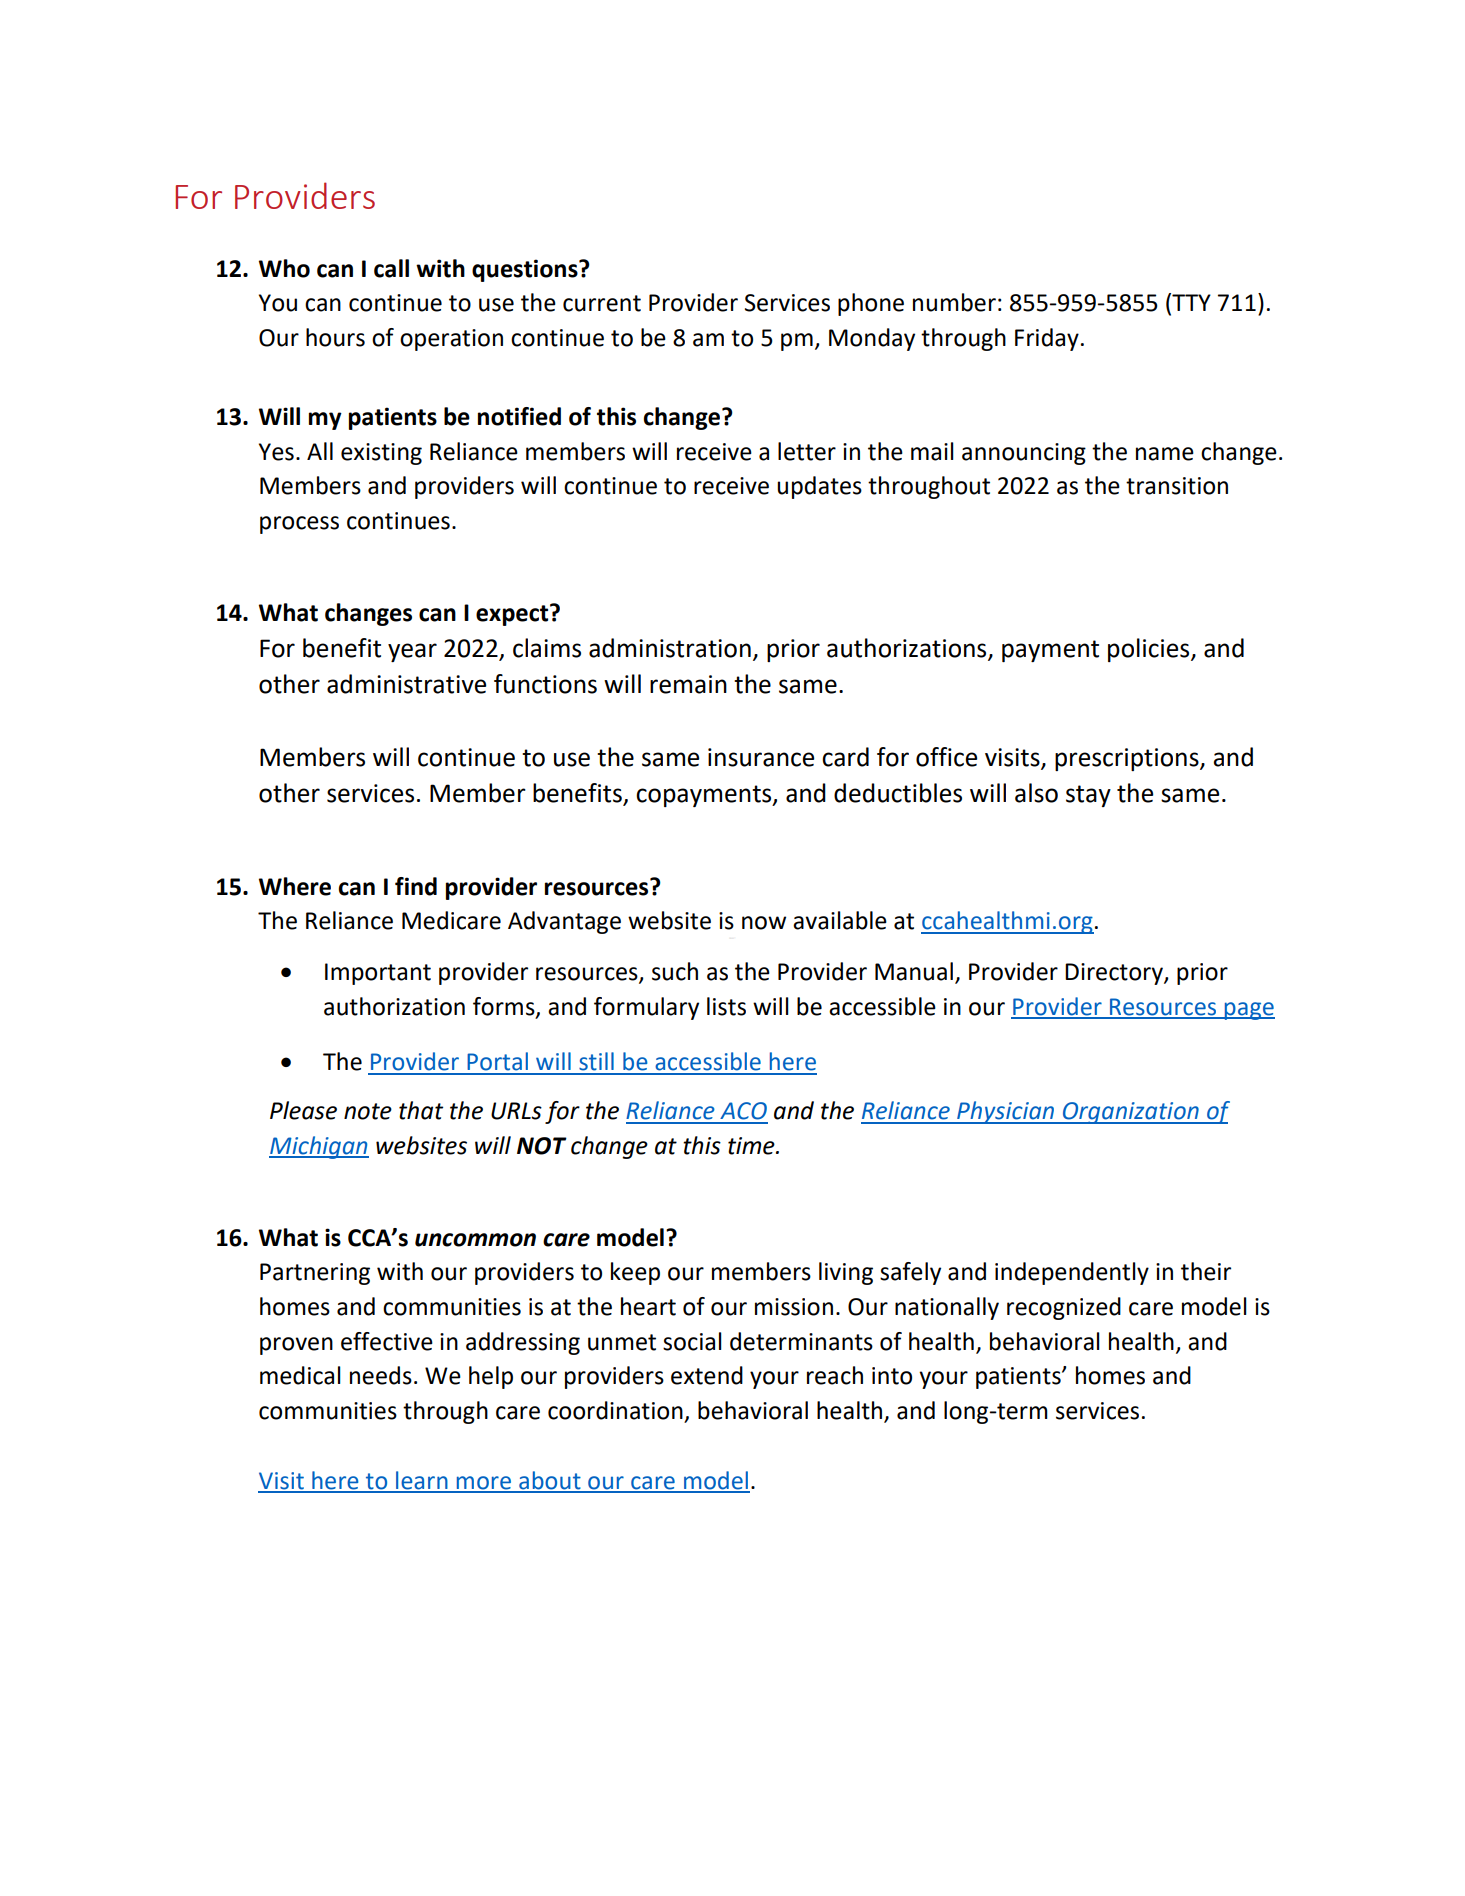  What do you see at coordinates (381, 1375) in the document?
I see `needs` at bounding box center [381, 1375].
